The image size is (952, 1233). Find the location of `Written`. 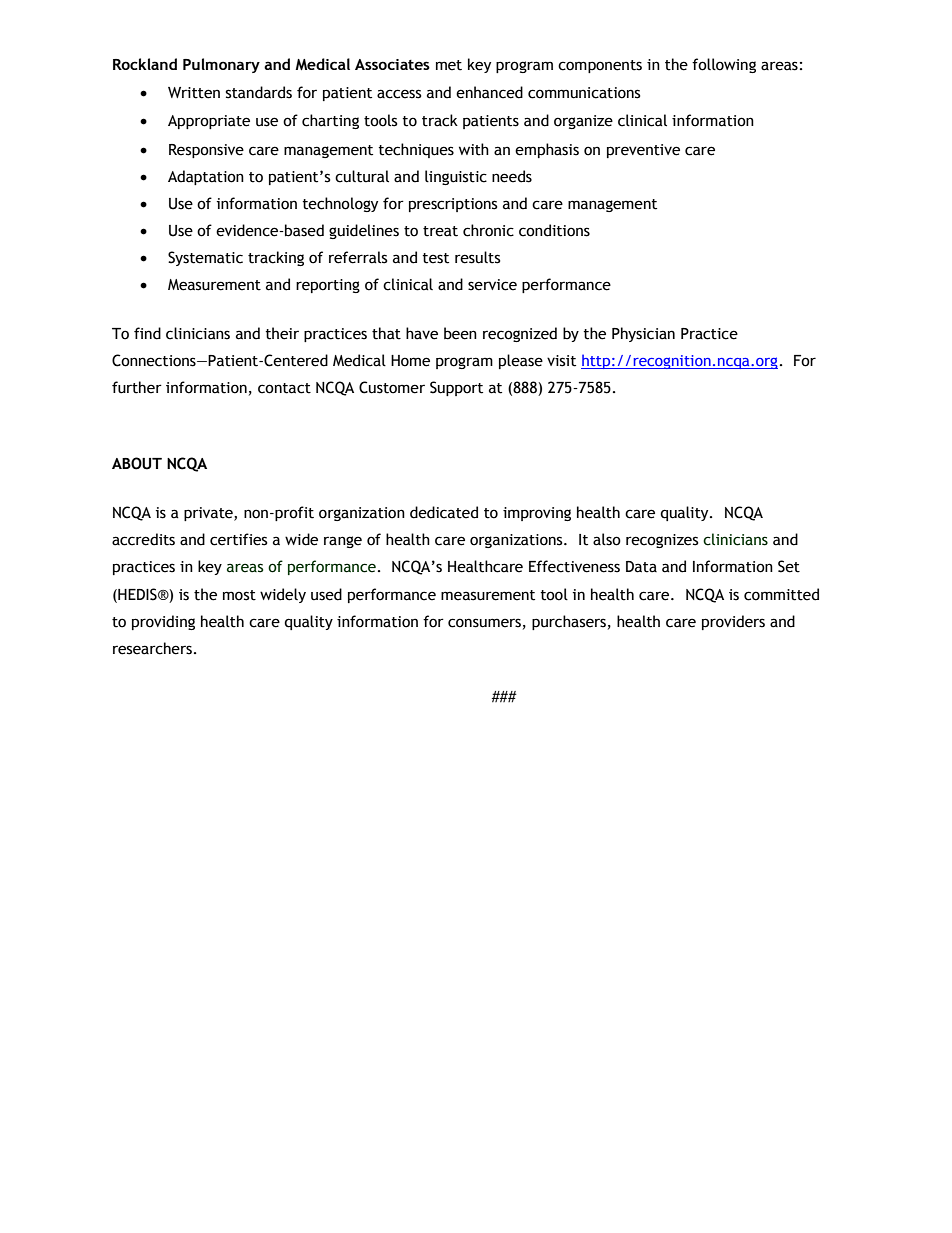

Written is located at coordinates (194, 93).
